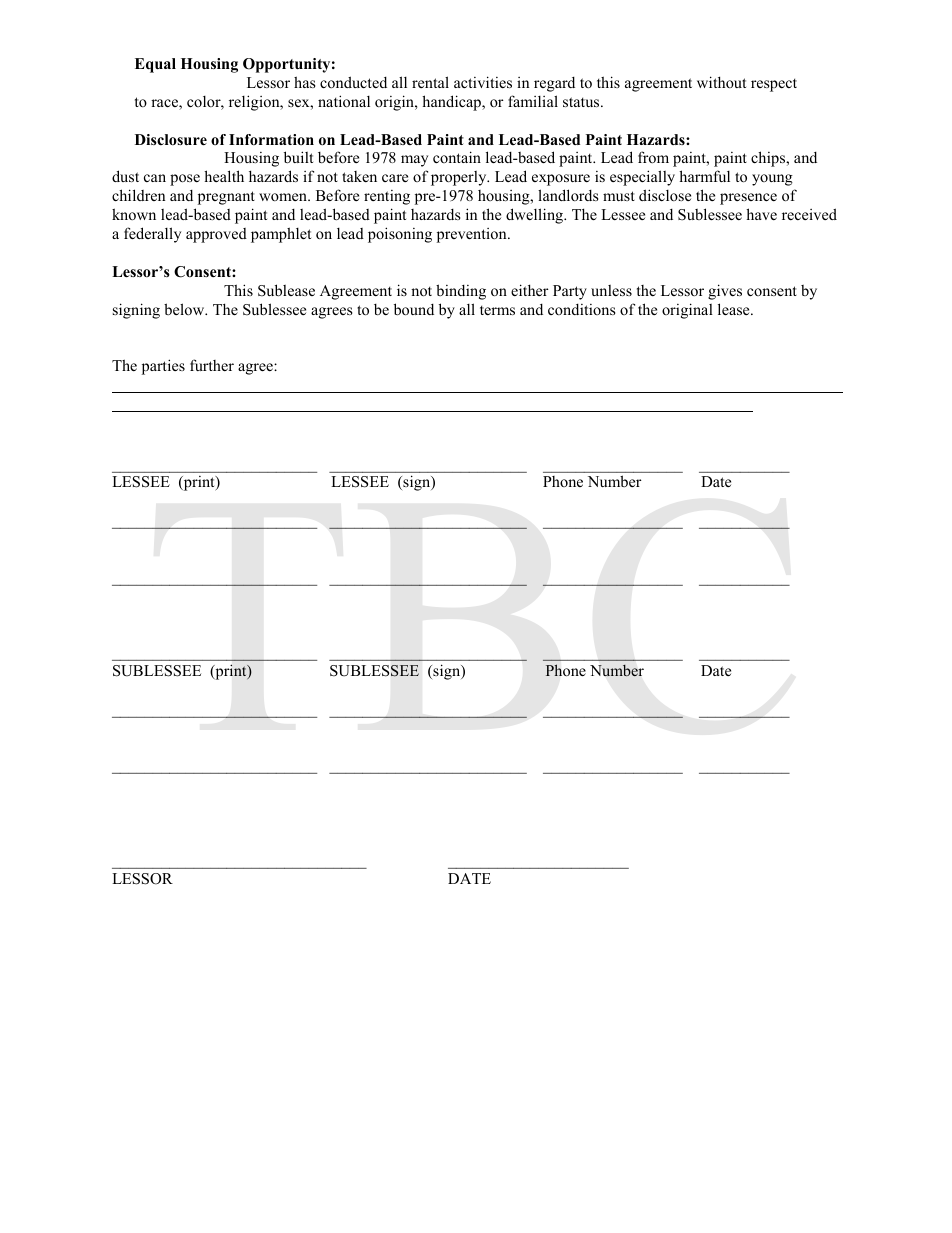 This screenshot has width=952, height=1233. I want to click on have, so click(761, 214).
